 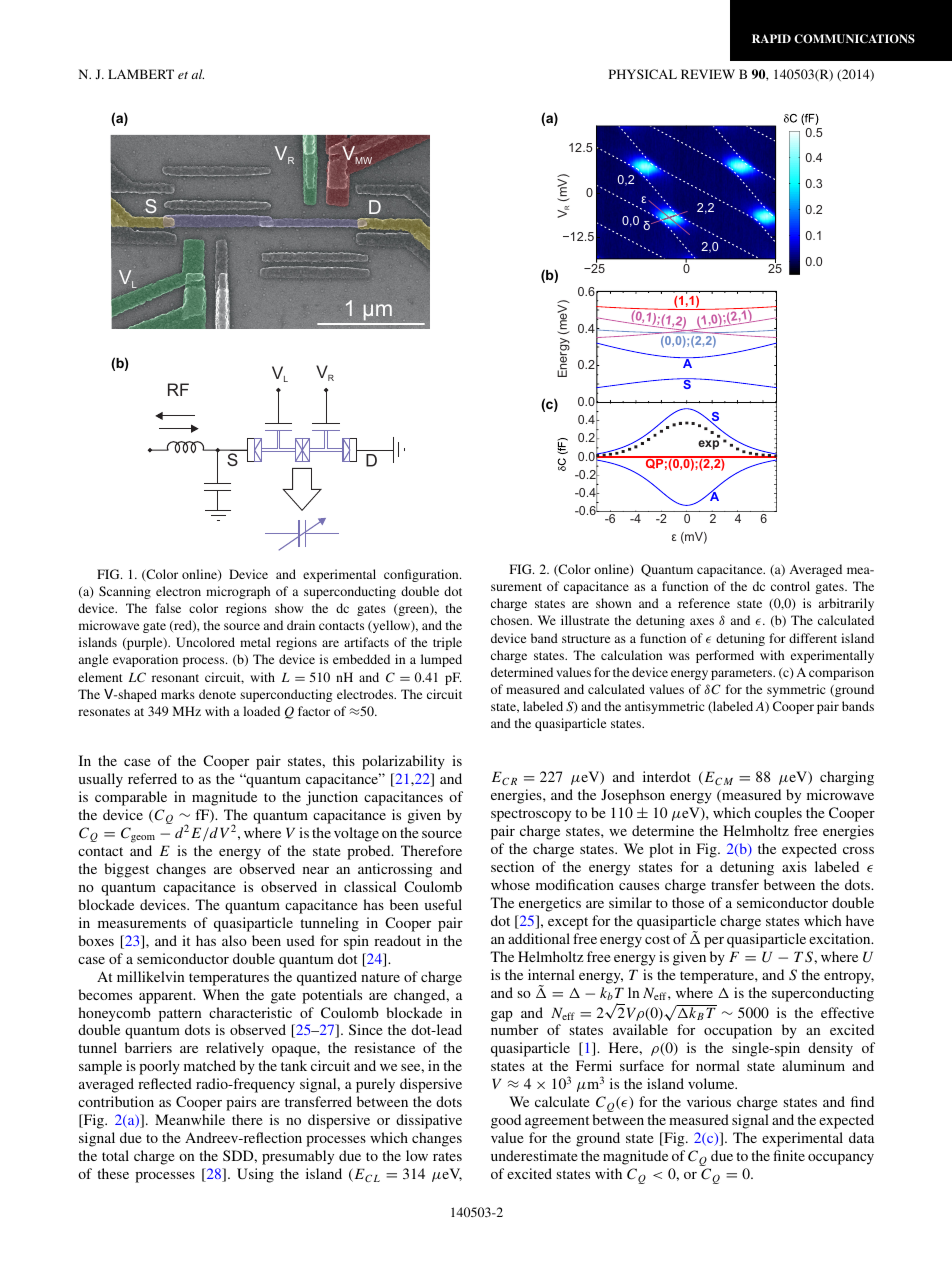 What do you see at coordinates (771, 38) in the screenshot?
I see `RAPID` at bounding box center [771, 38].
